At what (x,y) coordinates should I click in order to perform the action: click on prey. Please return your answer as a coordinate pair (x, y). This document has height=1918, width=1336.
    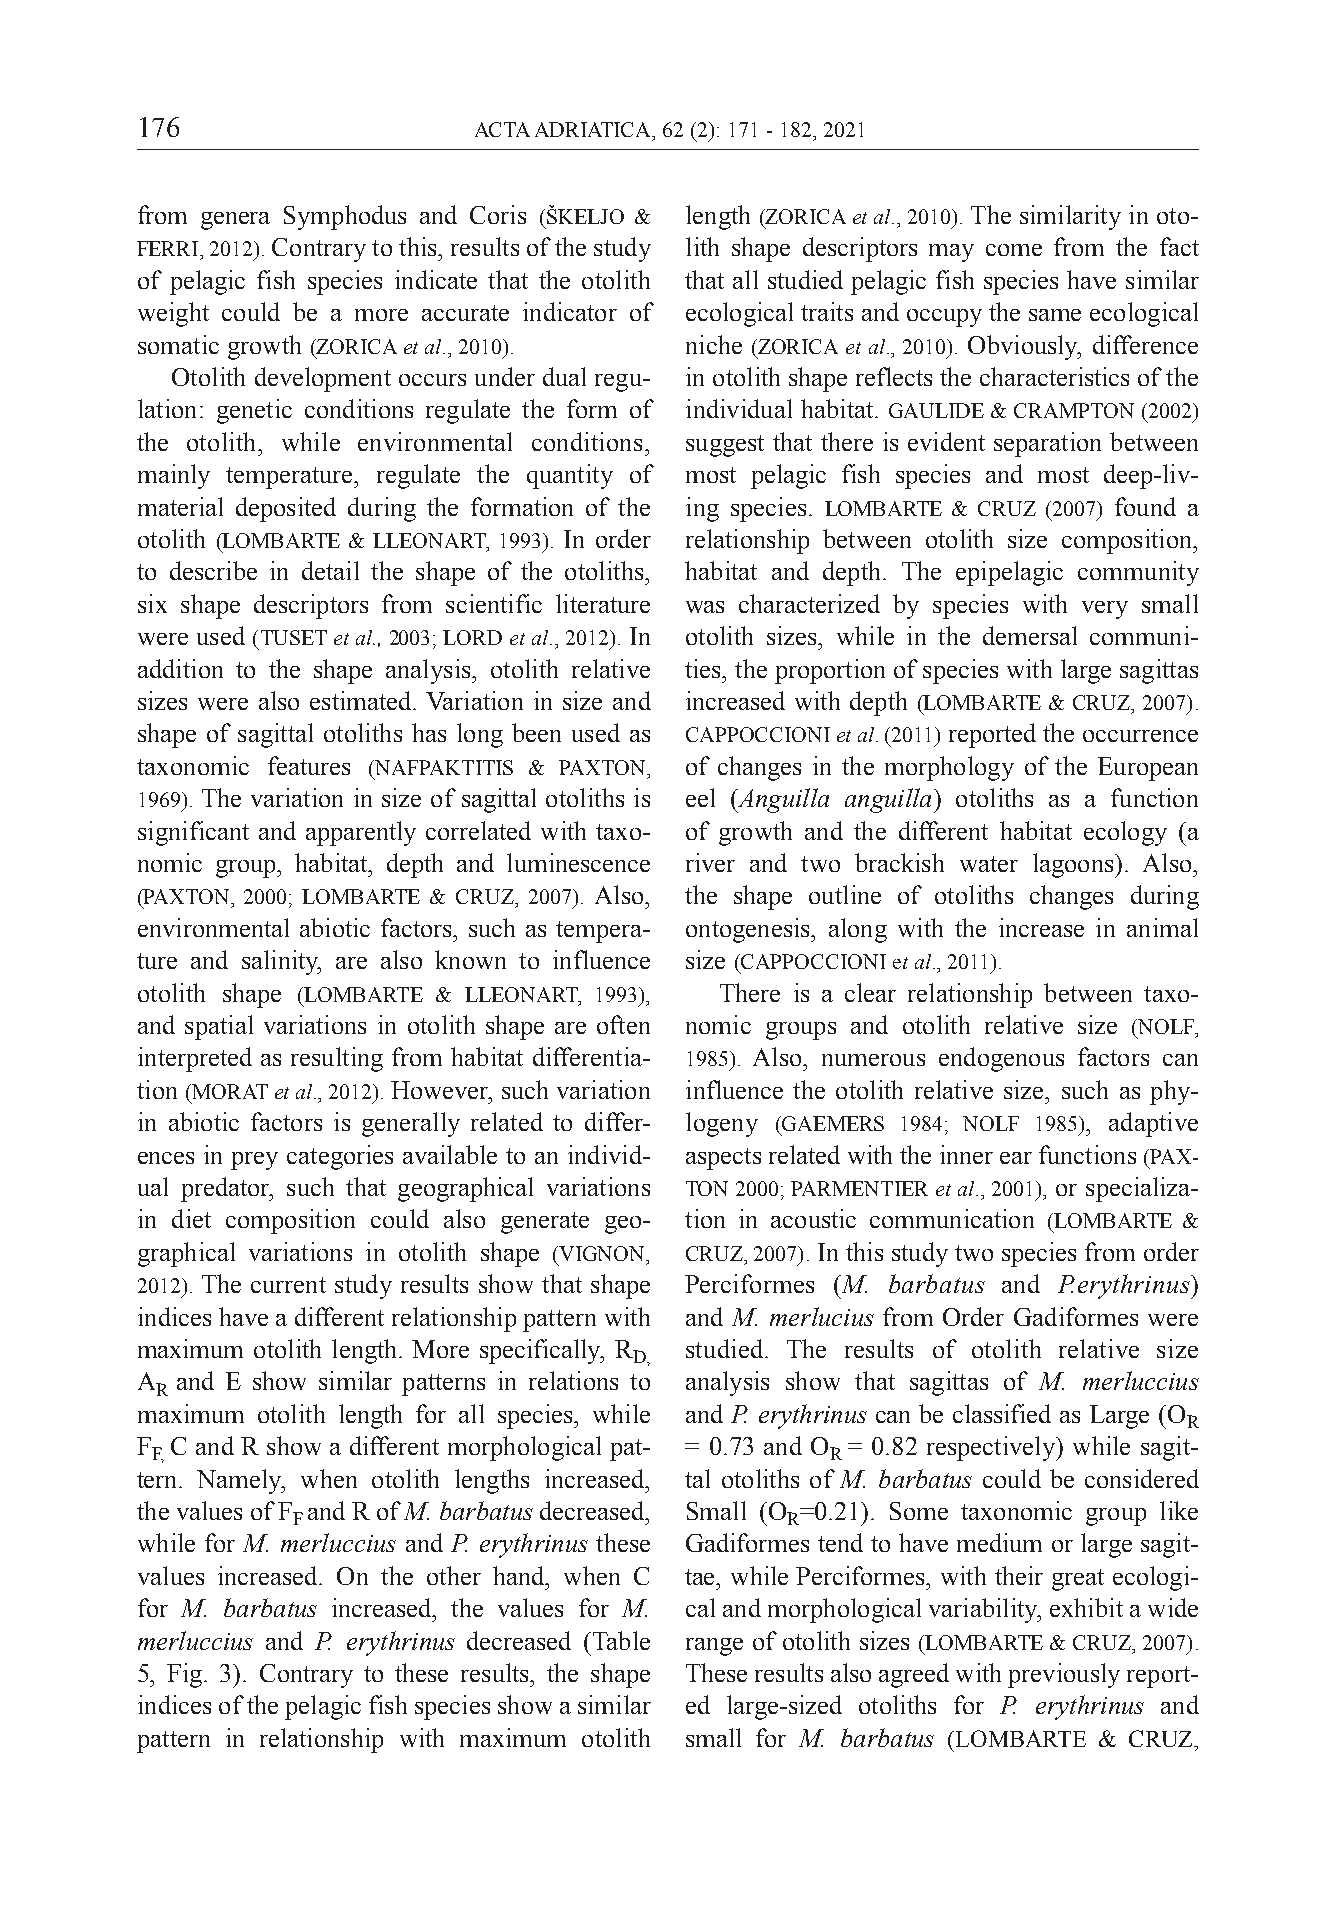
    Looking at the image, I should click on (254, 1161).
